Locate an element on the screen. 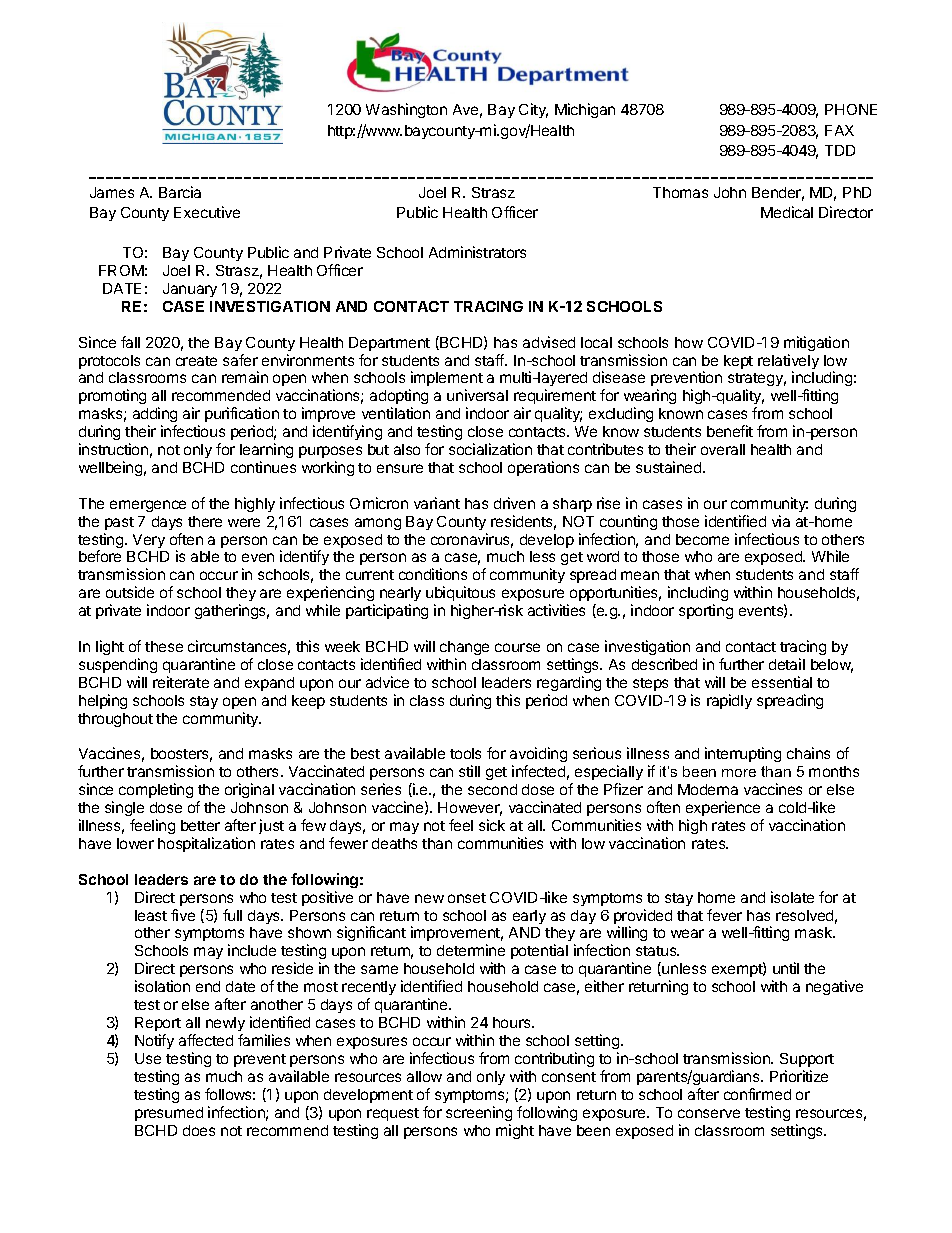 This screenshot has width=952, height=1233. sporting is located at coordinates (706, 611).
